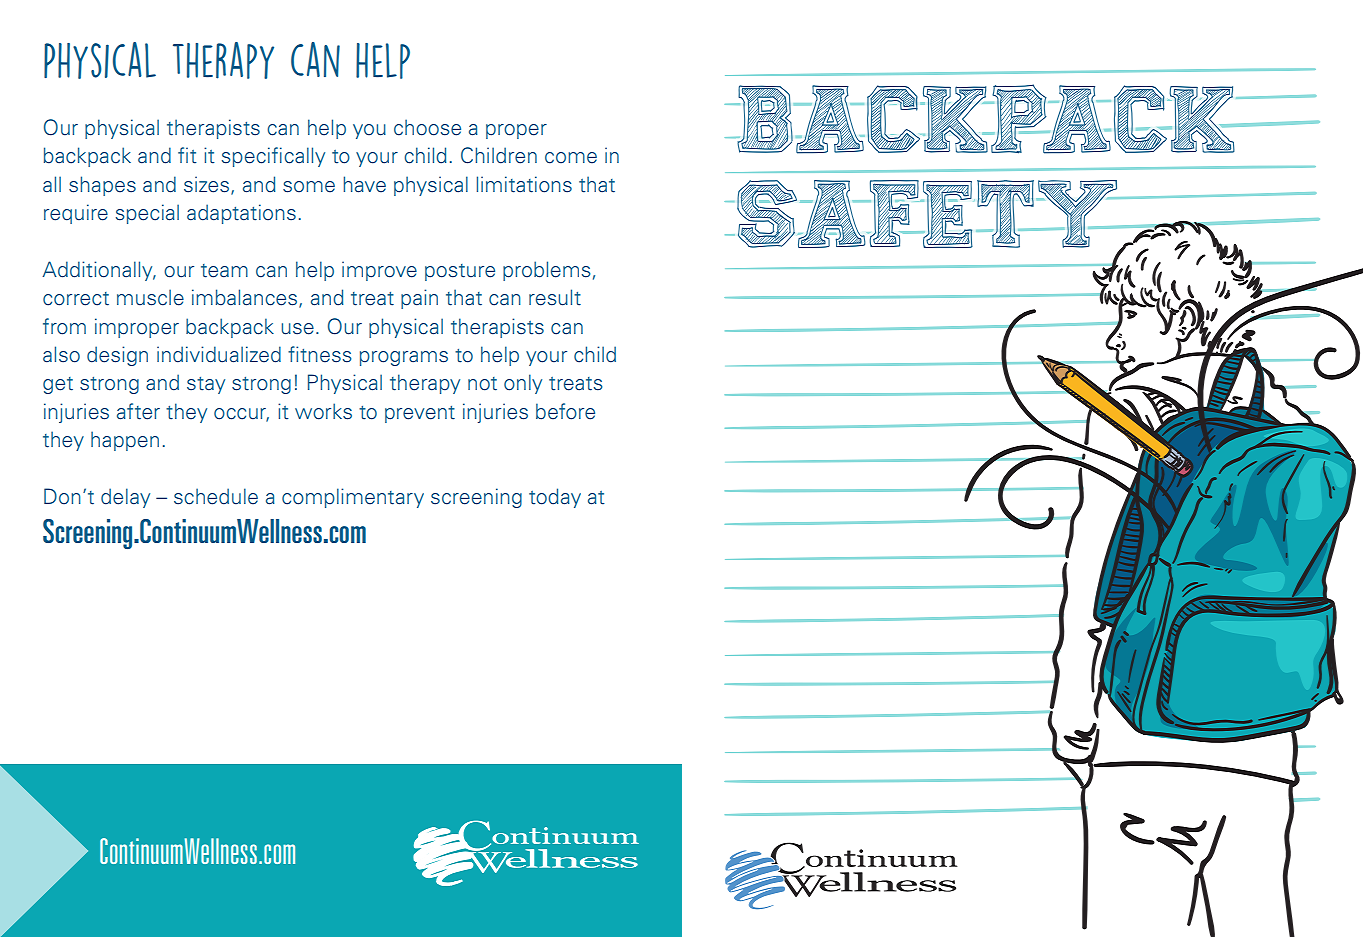 The height and width of the screenshot is (937, 1363). What do you see at coordinates (523, 384) in the screenshot?
I see `only` at bounding box center [523, 384].
